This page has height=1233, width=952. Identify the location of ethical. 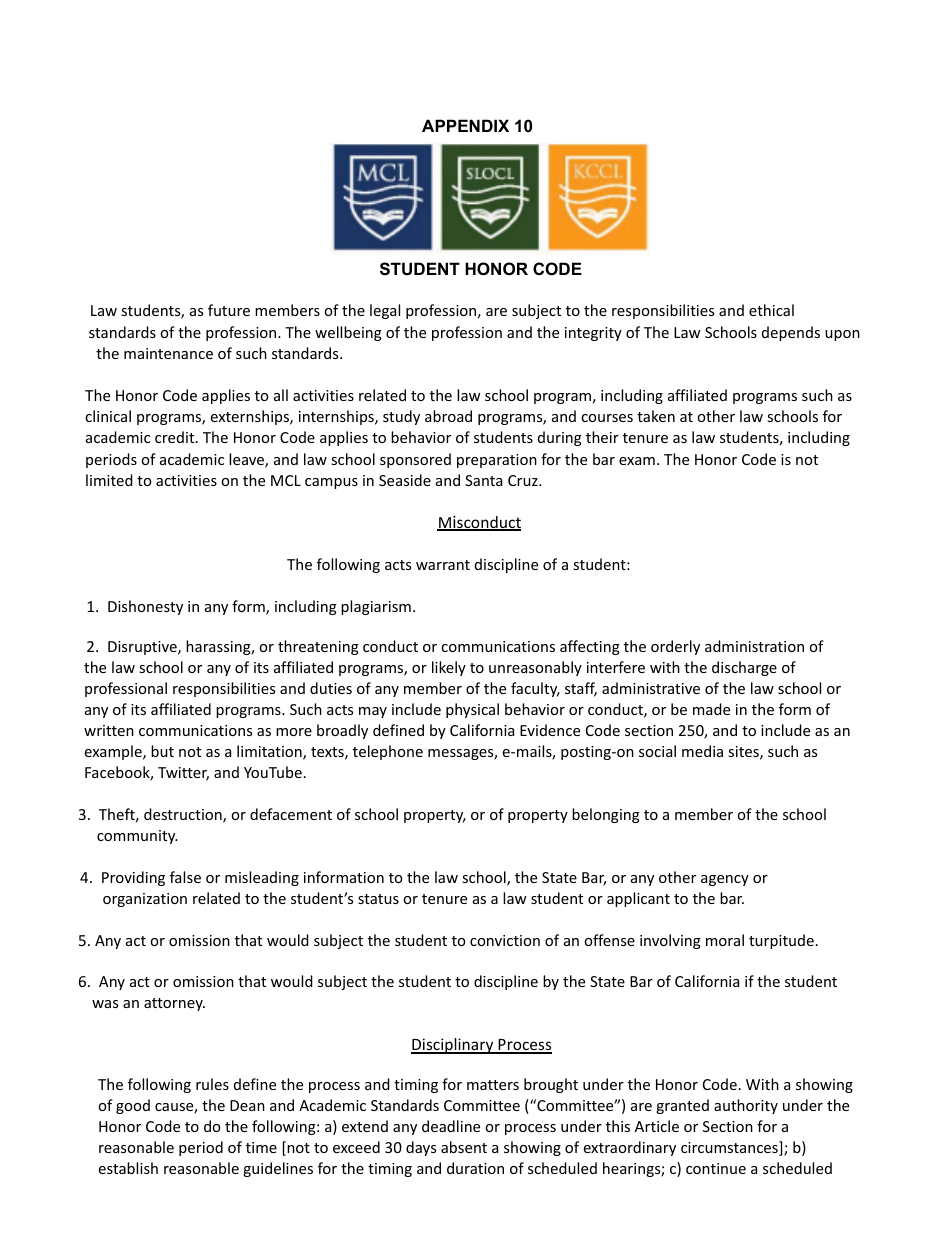
(771, 310).
